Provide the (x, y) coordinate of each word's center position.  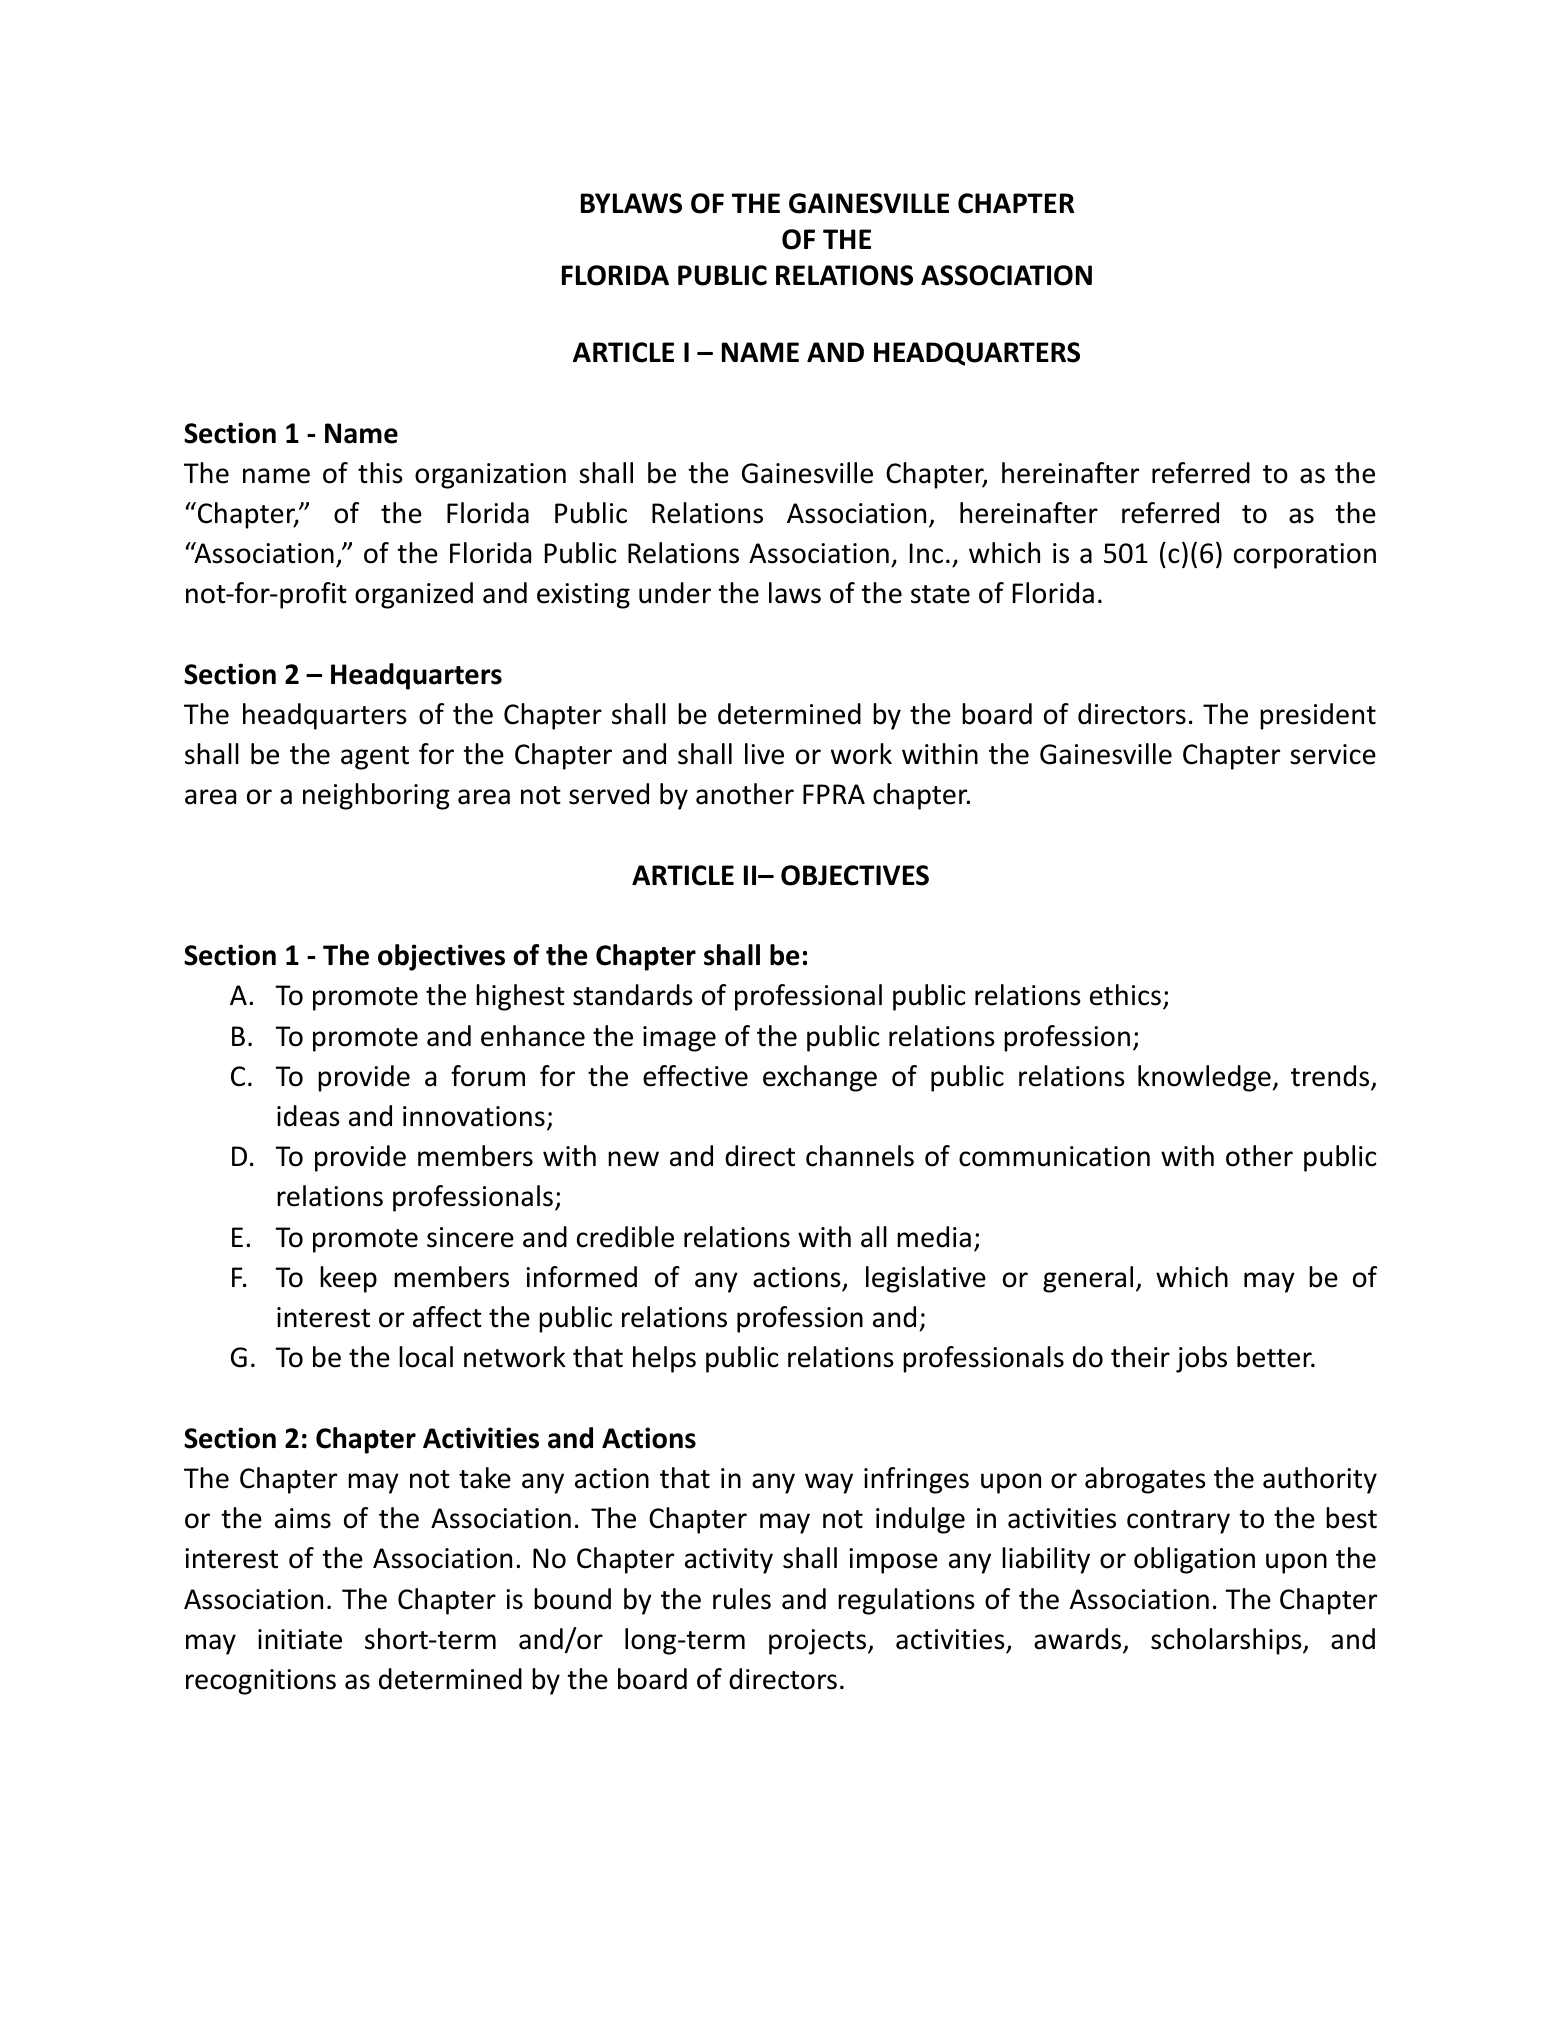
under (675, 593)
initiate (300, 1639)
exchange (820, 1078)
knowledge (1204, 1078)
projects (817, 1642)
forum (488, 1076)
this (380, 473)
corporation (1305, 556)
